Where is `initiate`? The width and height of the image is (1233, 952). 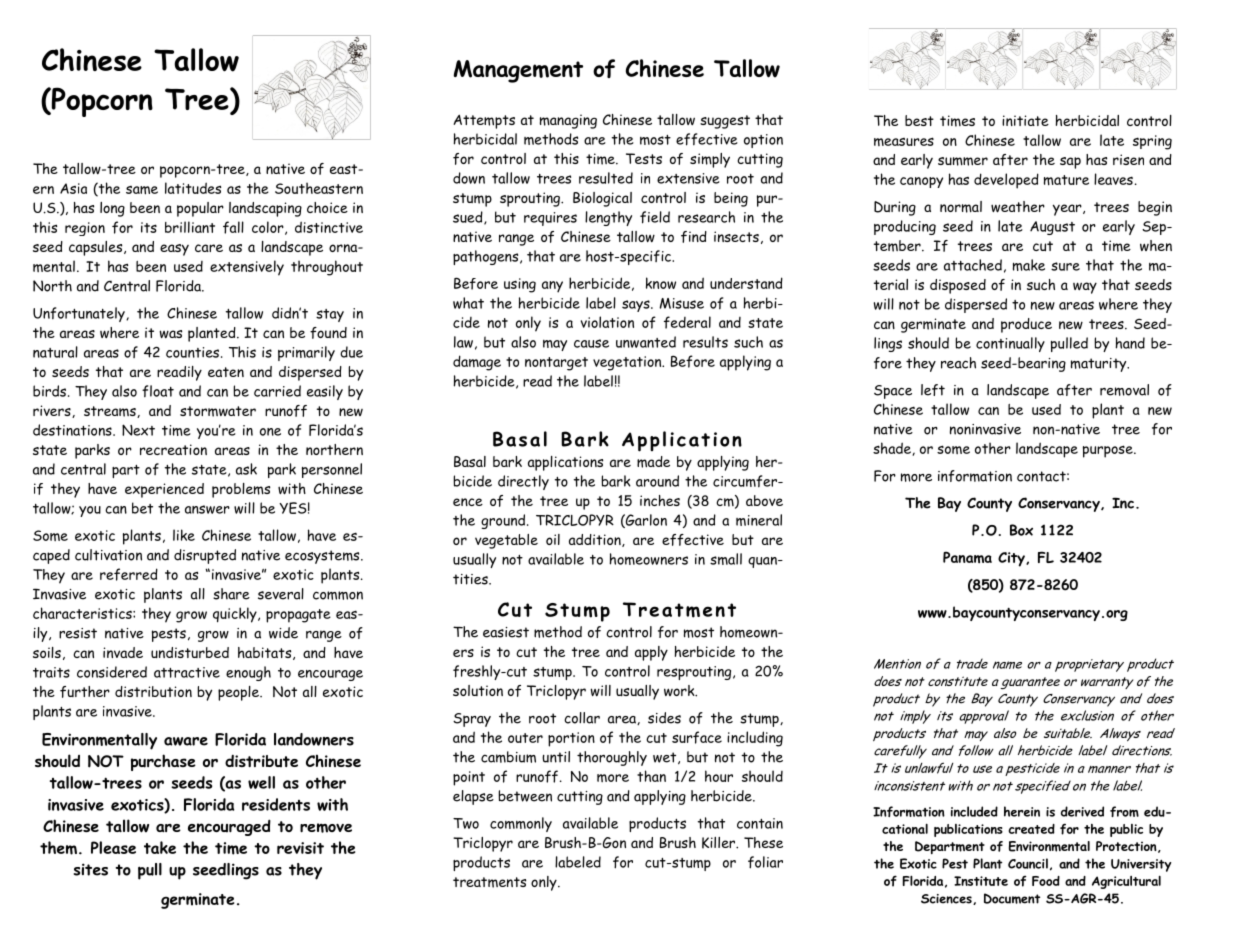
initiate is located at coordinates (1025, 120).
